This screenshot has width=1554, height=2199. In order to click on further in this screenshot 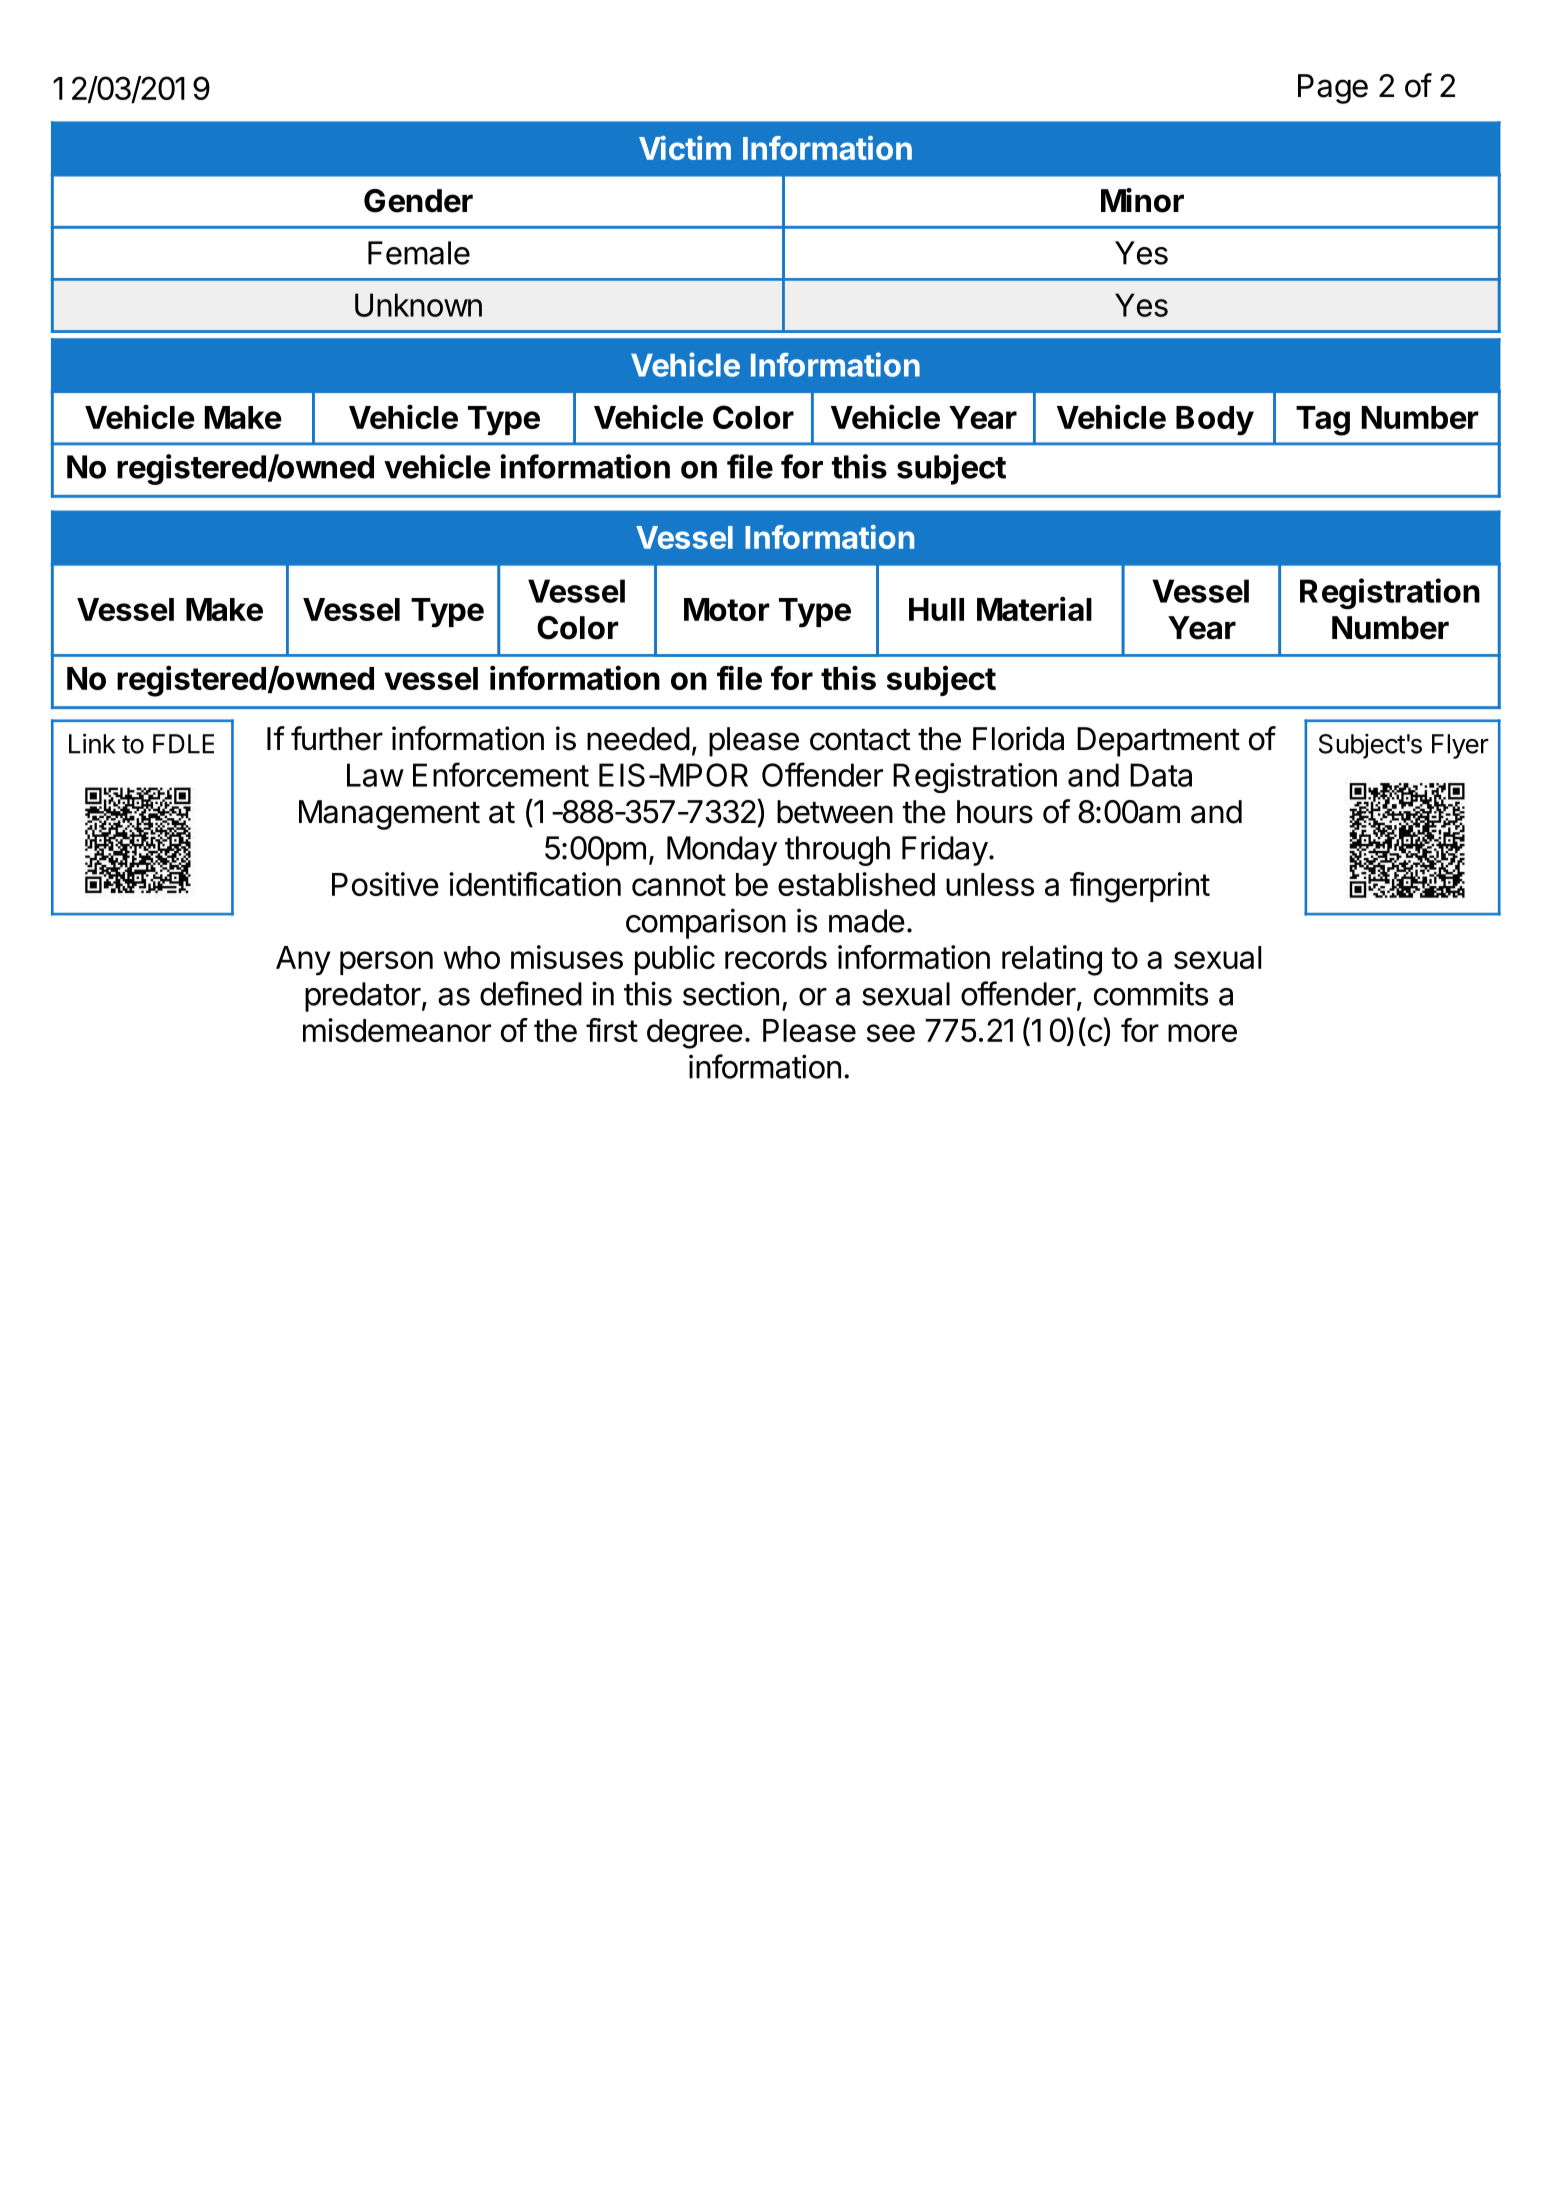, I will do `click(337, 738)`.
